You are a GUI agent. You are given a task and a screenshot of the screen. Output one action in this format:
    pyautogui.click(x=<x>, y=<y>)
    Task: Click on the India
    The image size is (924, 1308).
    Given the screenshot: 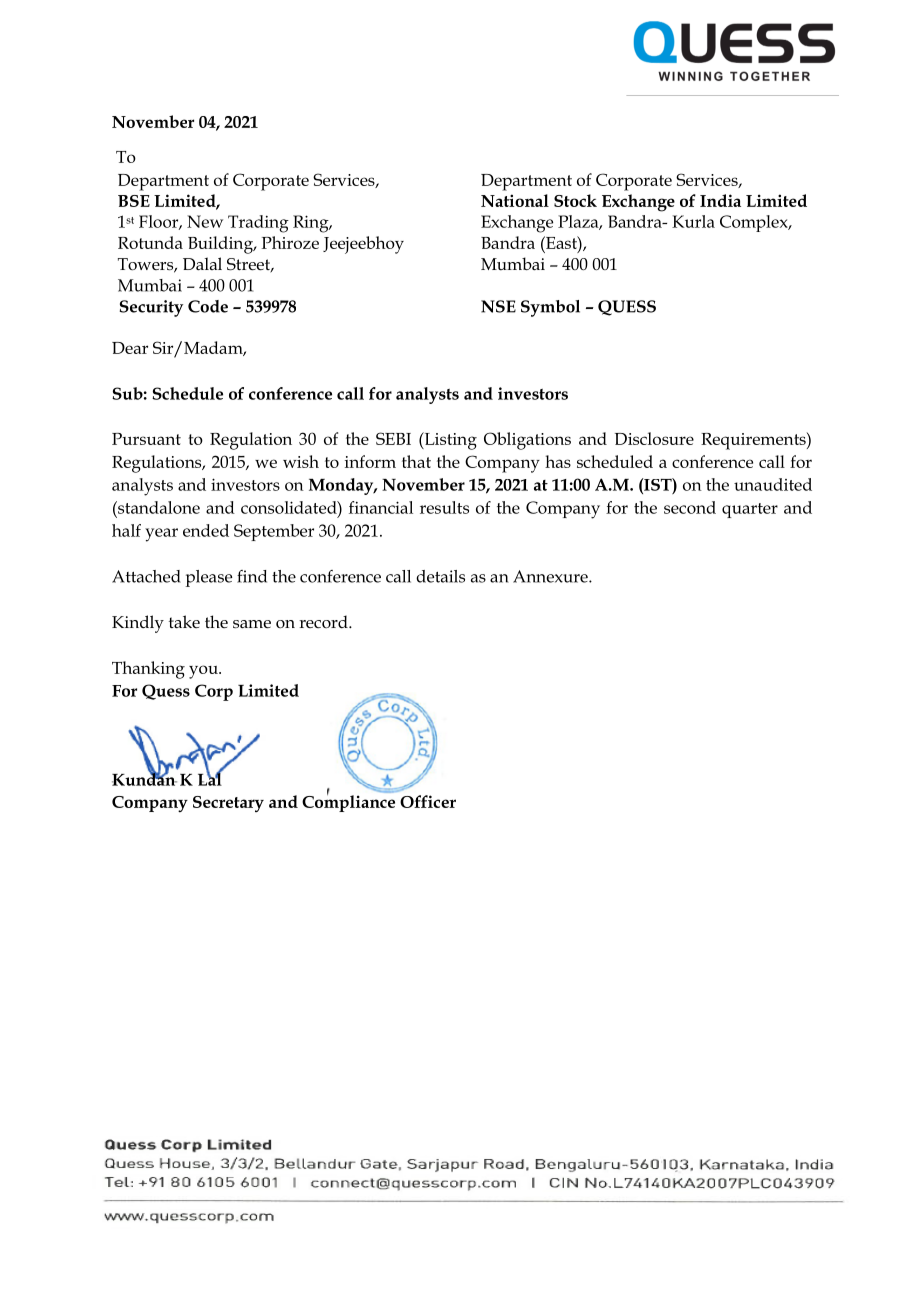 What is the action you would take?
    pyautogui.click(x=720, y=200)
